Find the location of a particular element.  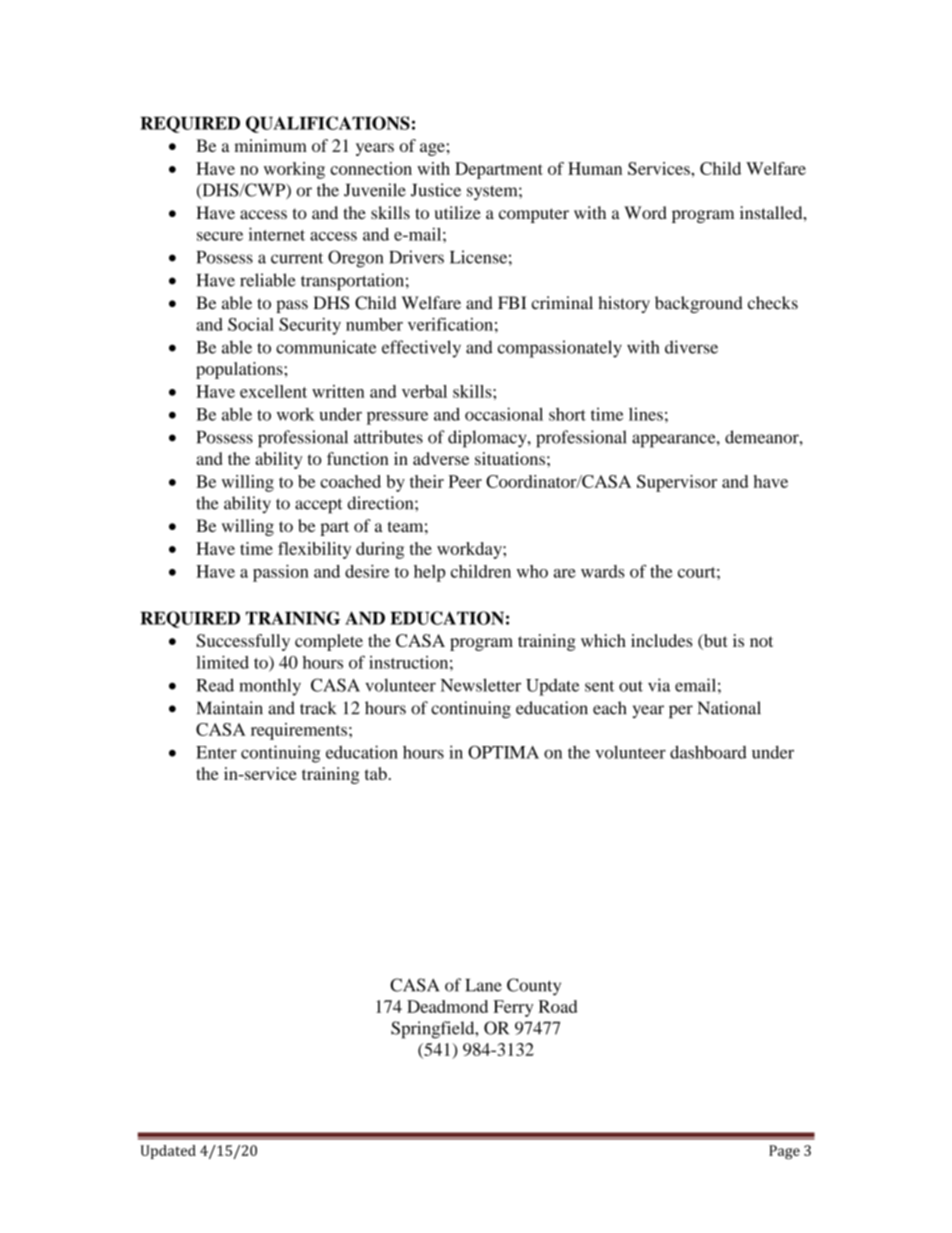

accept is located at coordinates (318, 506).
